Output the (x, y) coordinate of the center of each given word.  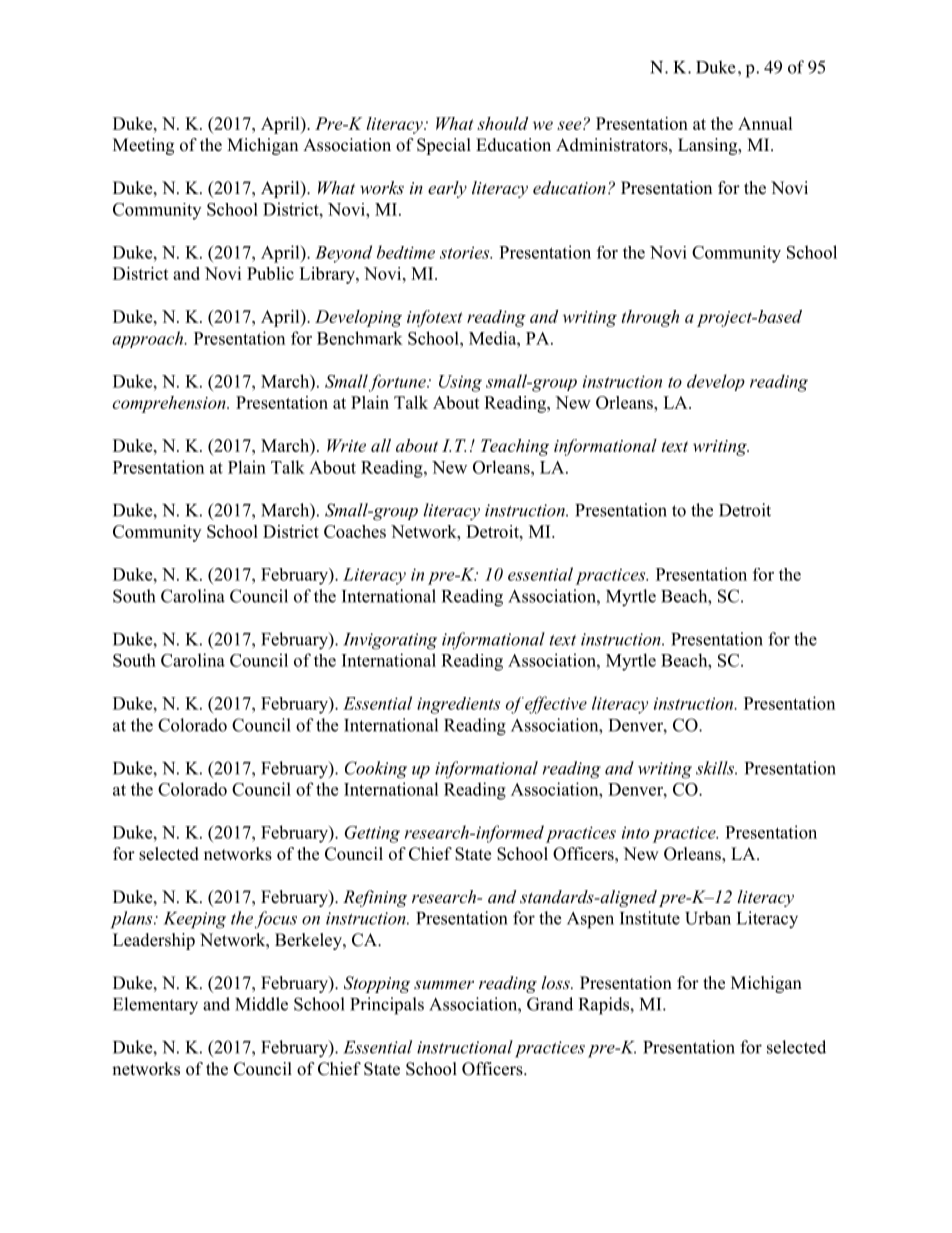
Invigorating (390, 641)
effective (556, 705)
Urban (708, 918)
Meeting (143, 146)
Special (444, 146)
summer (444, 984)
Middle (261, 1004)
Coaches (355, 531)
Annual (765, 123)
